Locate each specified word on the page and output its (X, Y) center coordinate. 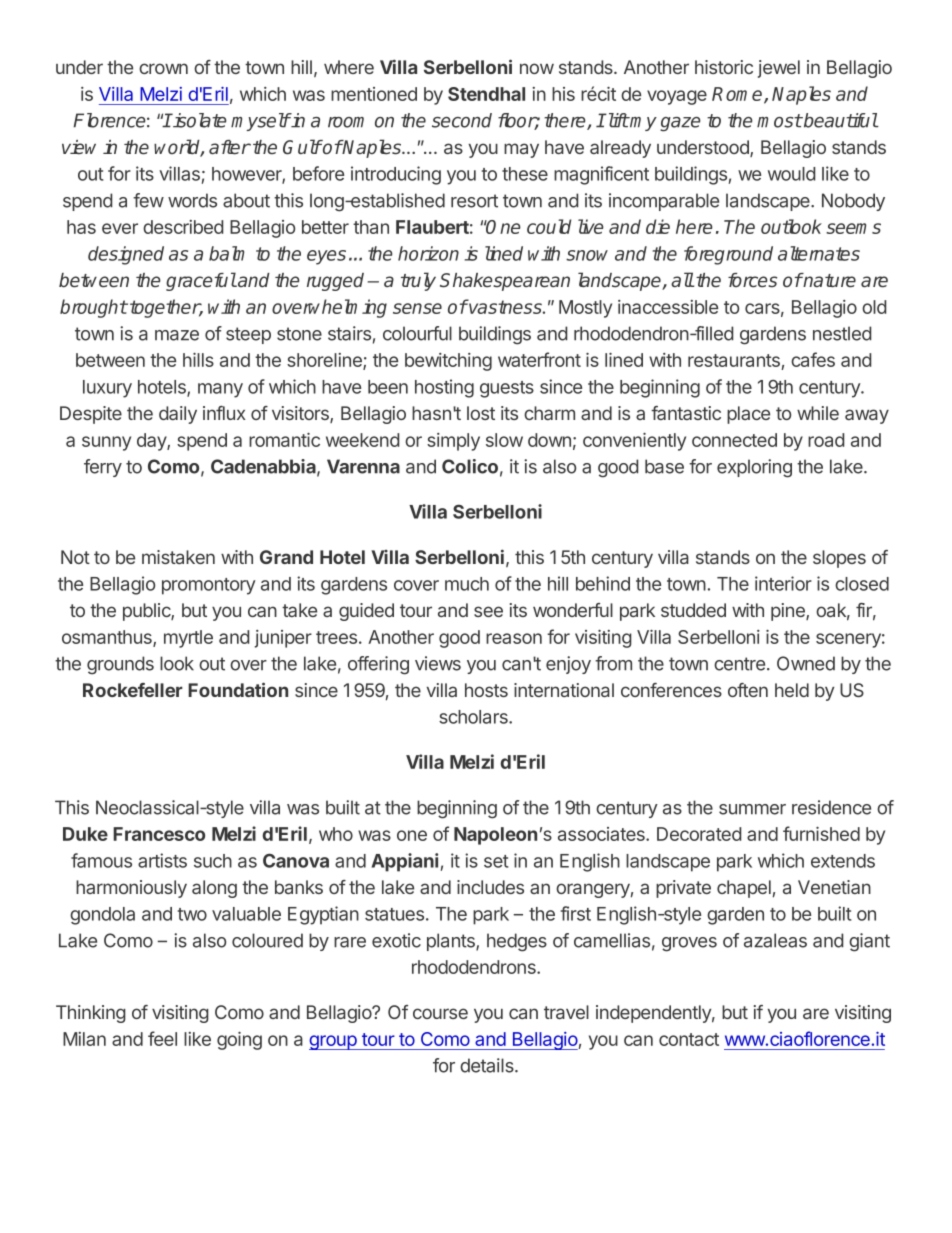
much (467, 584)
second (462, 120)
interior (783, 583)
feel (162, 1038)
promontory (209, 586)
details (488, 1065)
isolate (199, 120)
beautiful (840, 120)
